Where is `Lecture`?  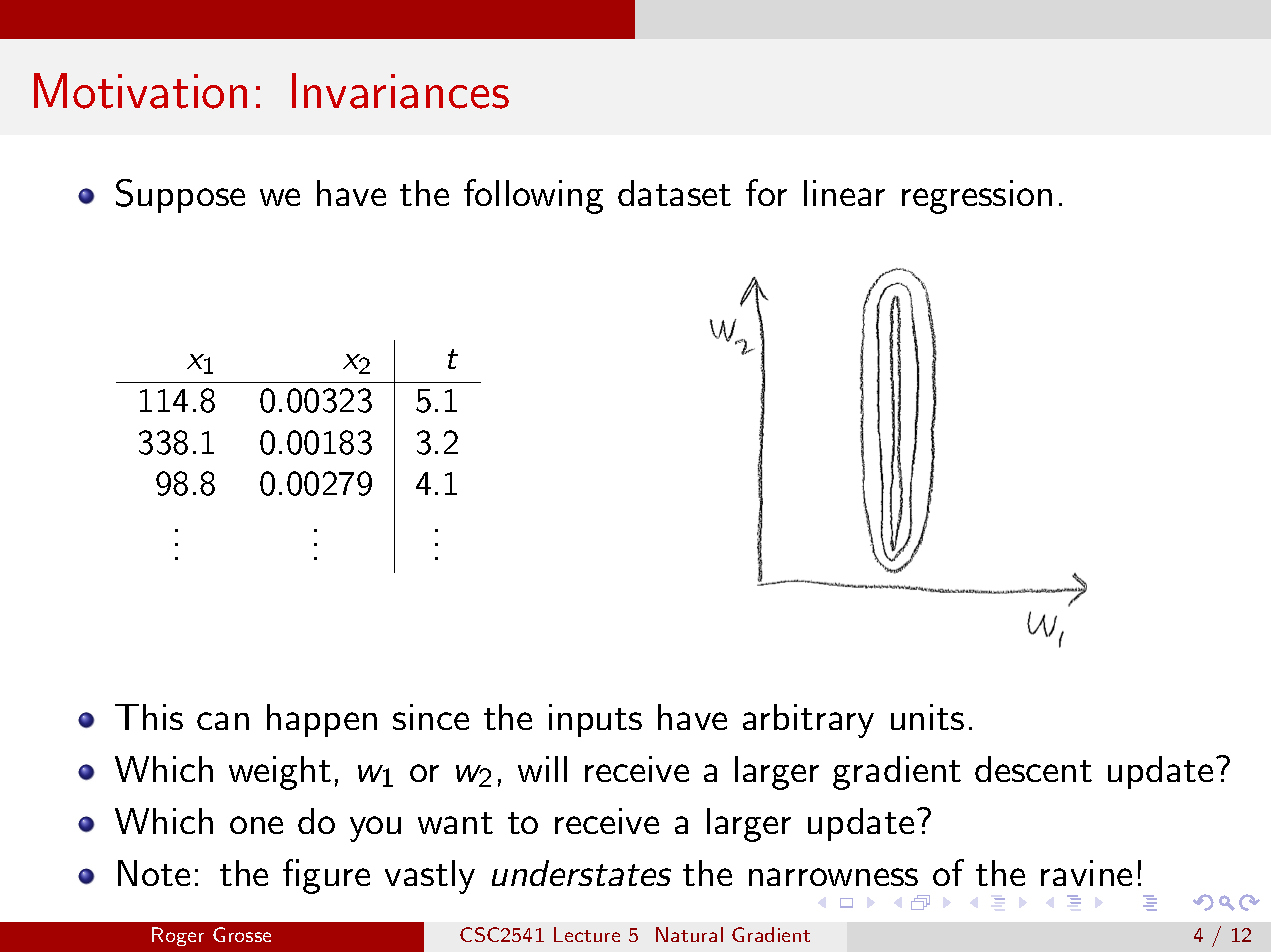
Lecture is located at coordinates (587, 934).
